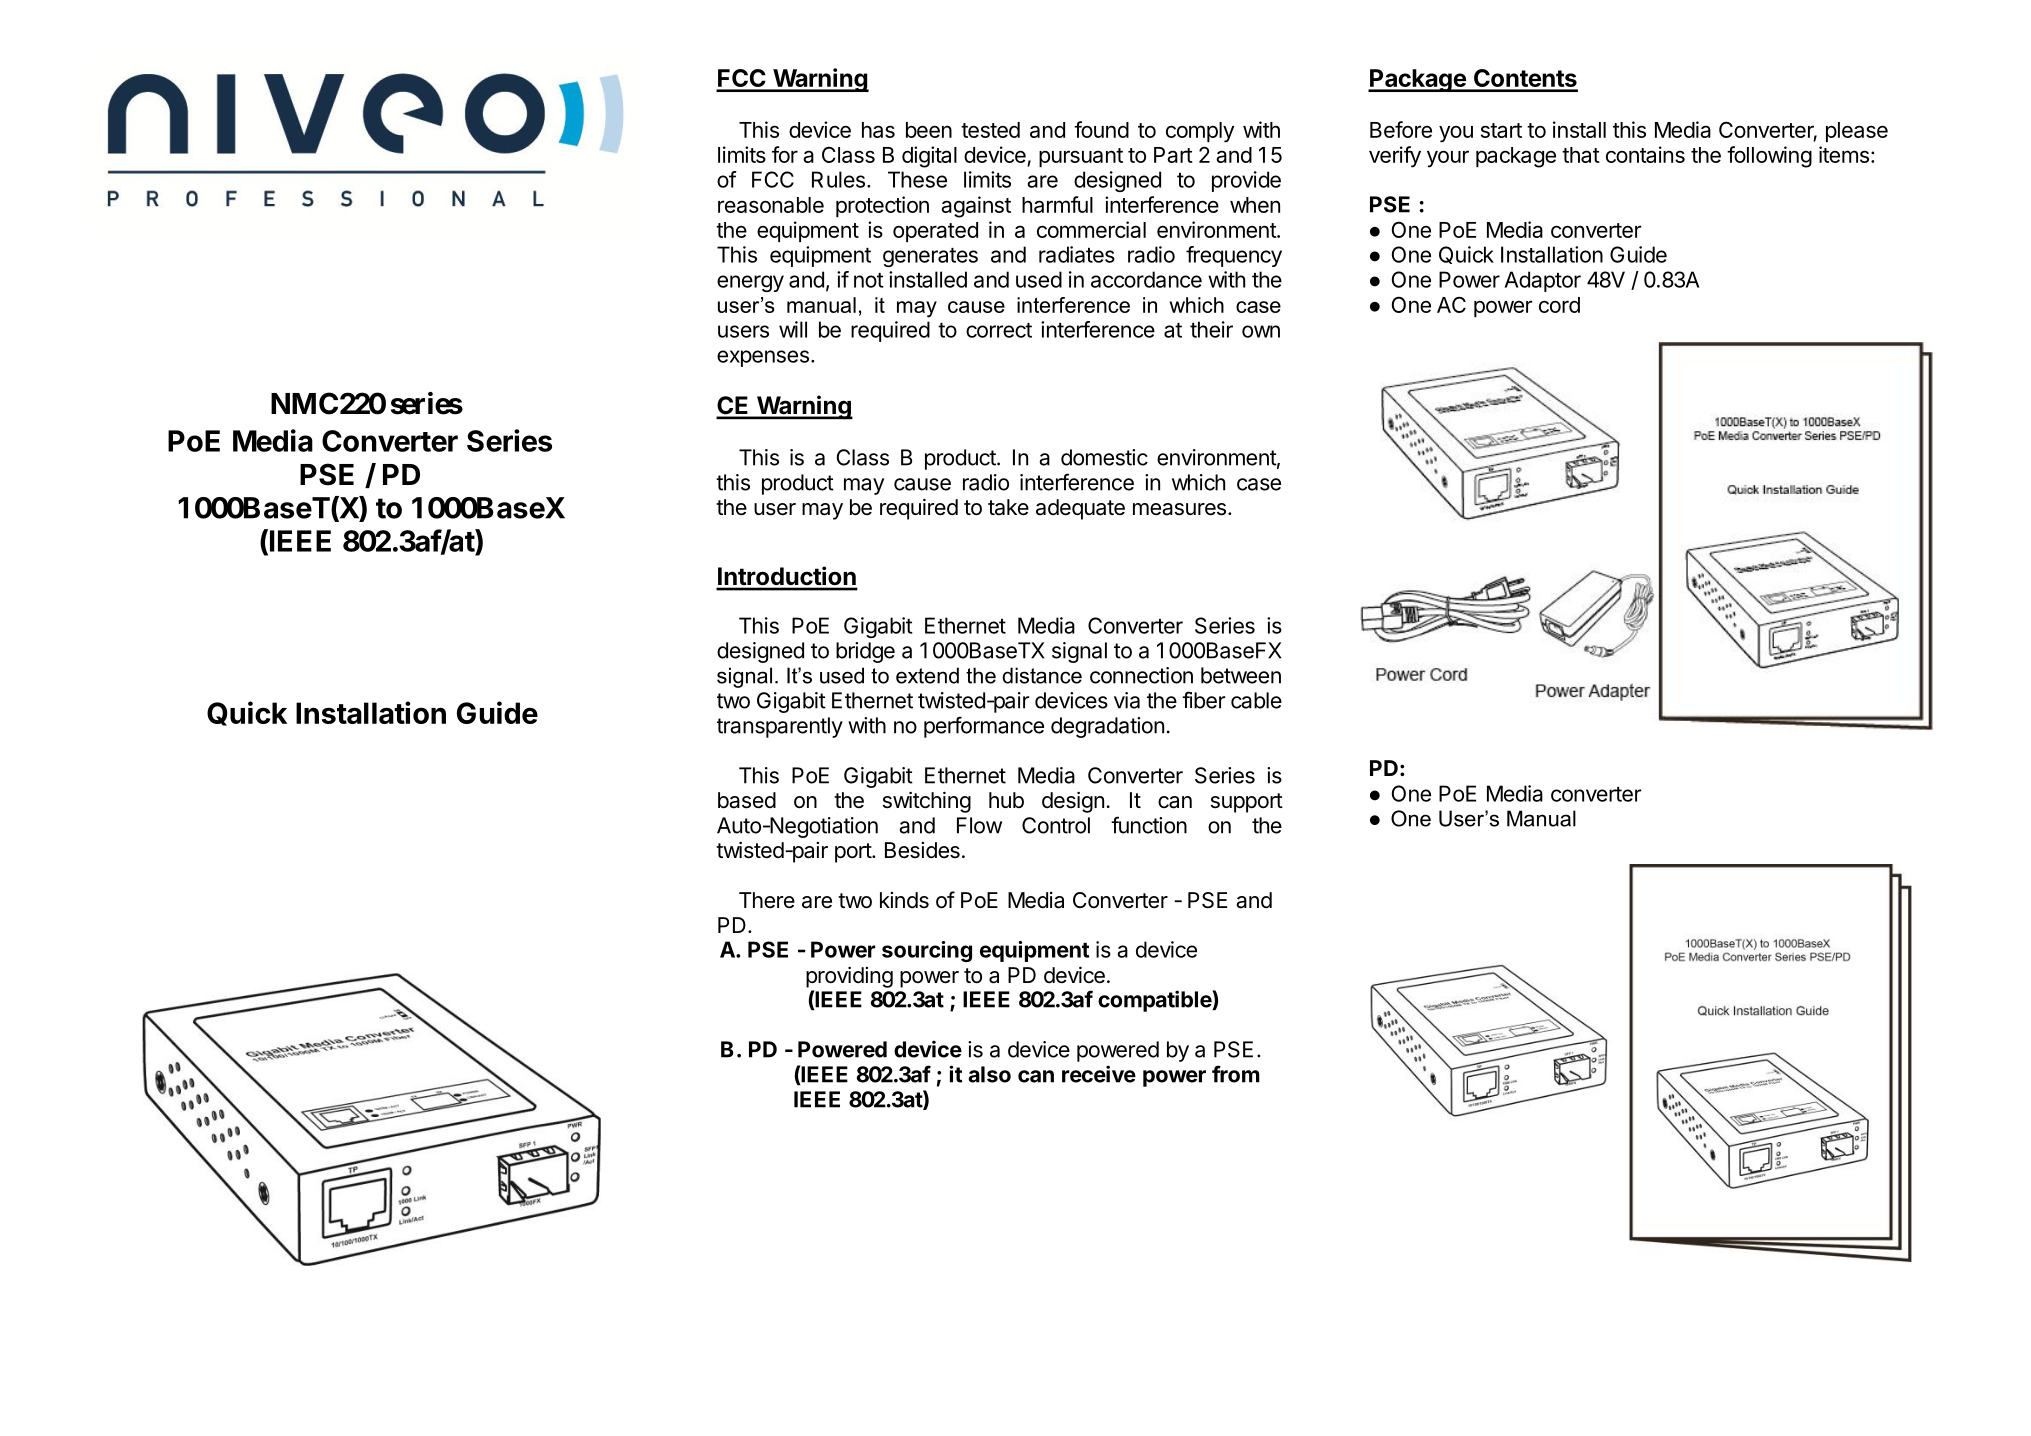 The width and height of the page is (2031, 1436). What do you see at coordinates (1236, 1074) in the page?
I see `from` at bounding box center [1236, 1074].
